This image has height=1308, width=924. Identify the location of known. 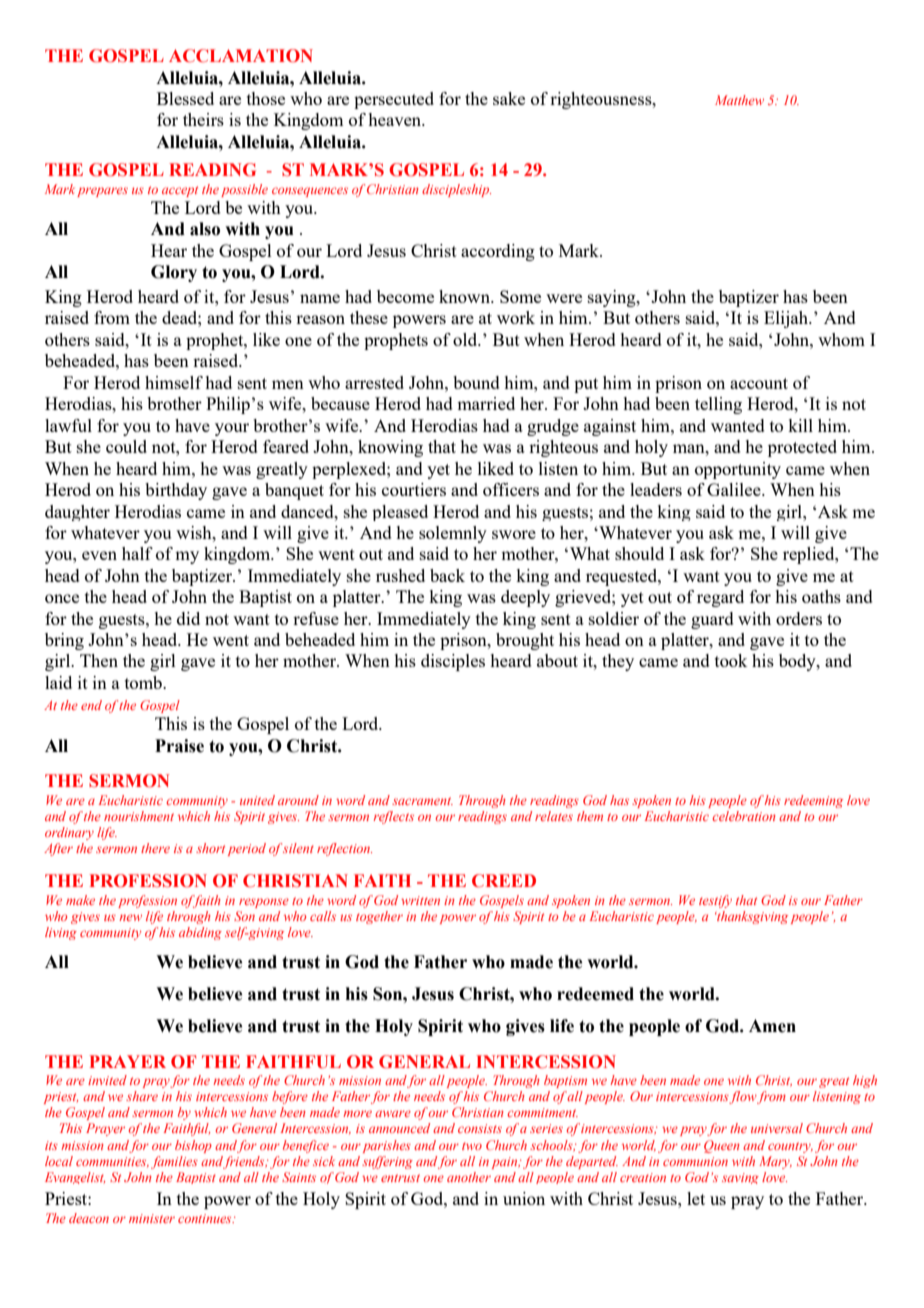
(465, 296).
